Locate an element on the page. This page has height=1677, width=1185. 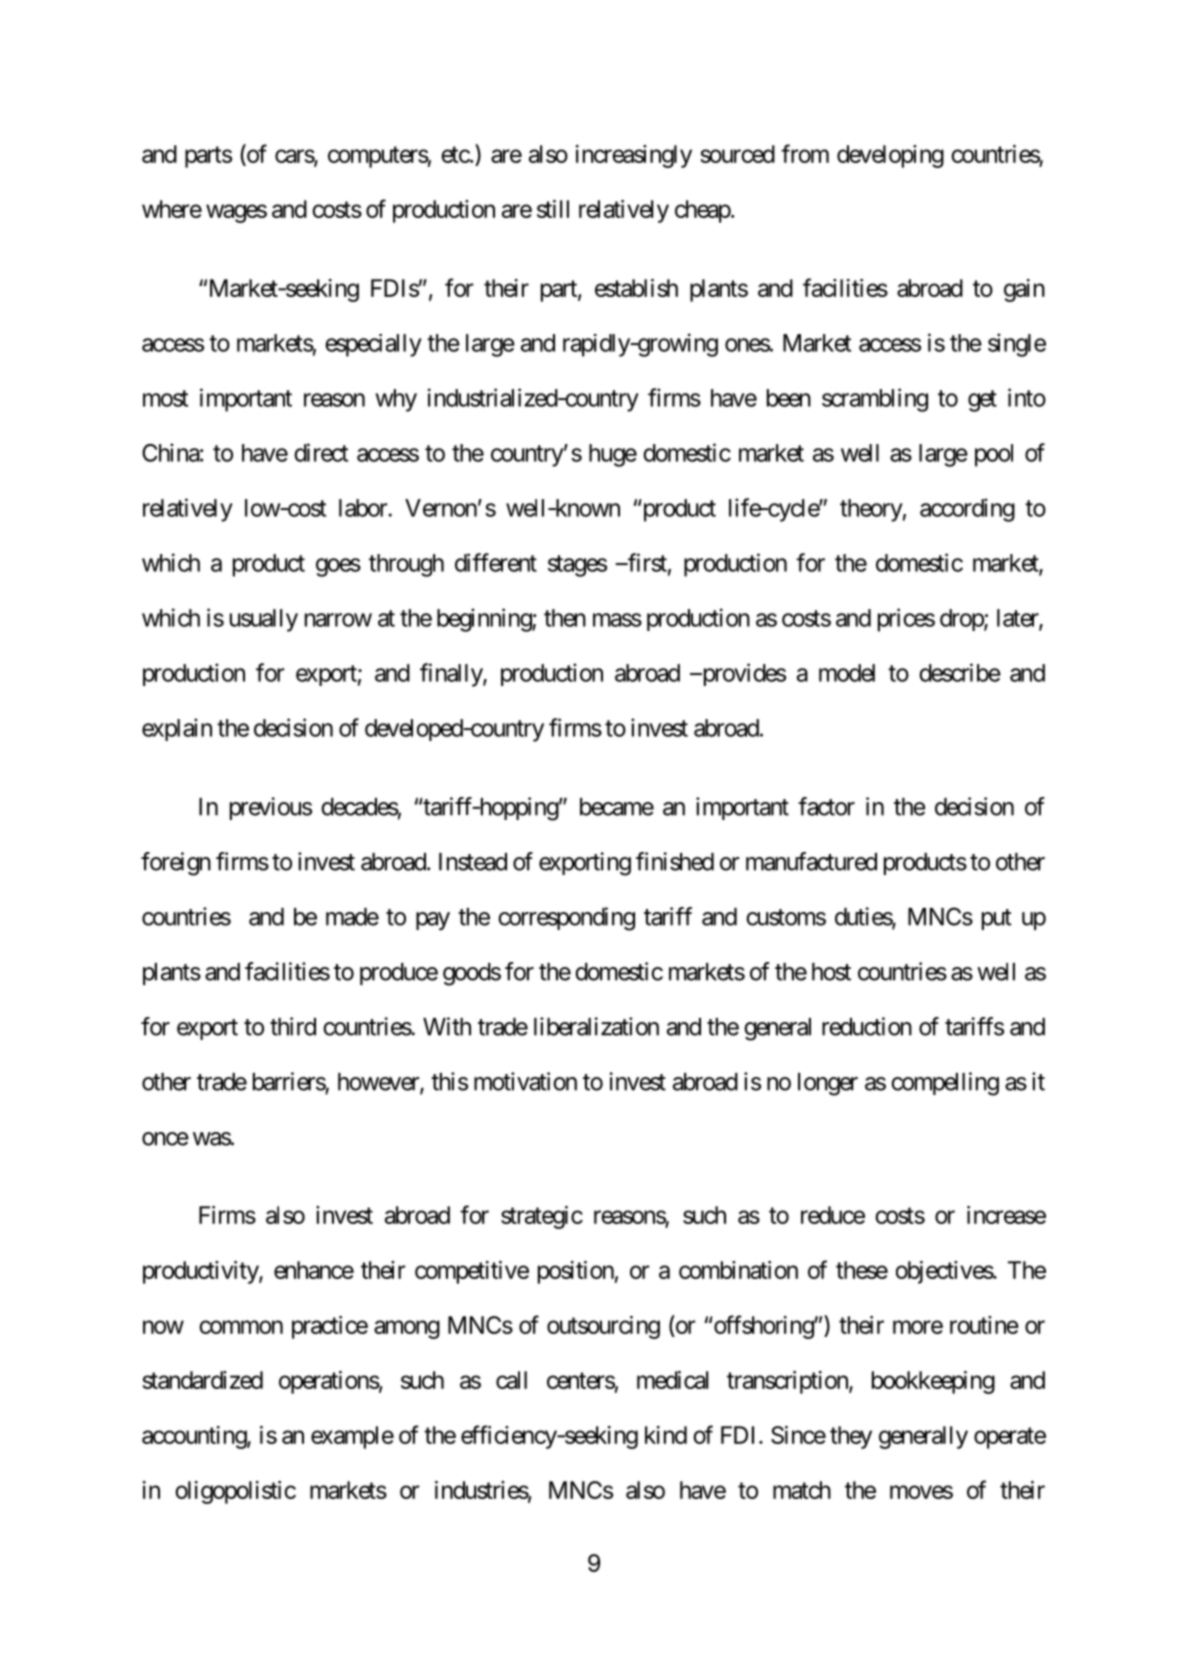
still is located at coordinates (553, 209).
